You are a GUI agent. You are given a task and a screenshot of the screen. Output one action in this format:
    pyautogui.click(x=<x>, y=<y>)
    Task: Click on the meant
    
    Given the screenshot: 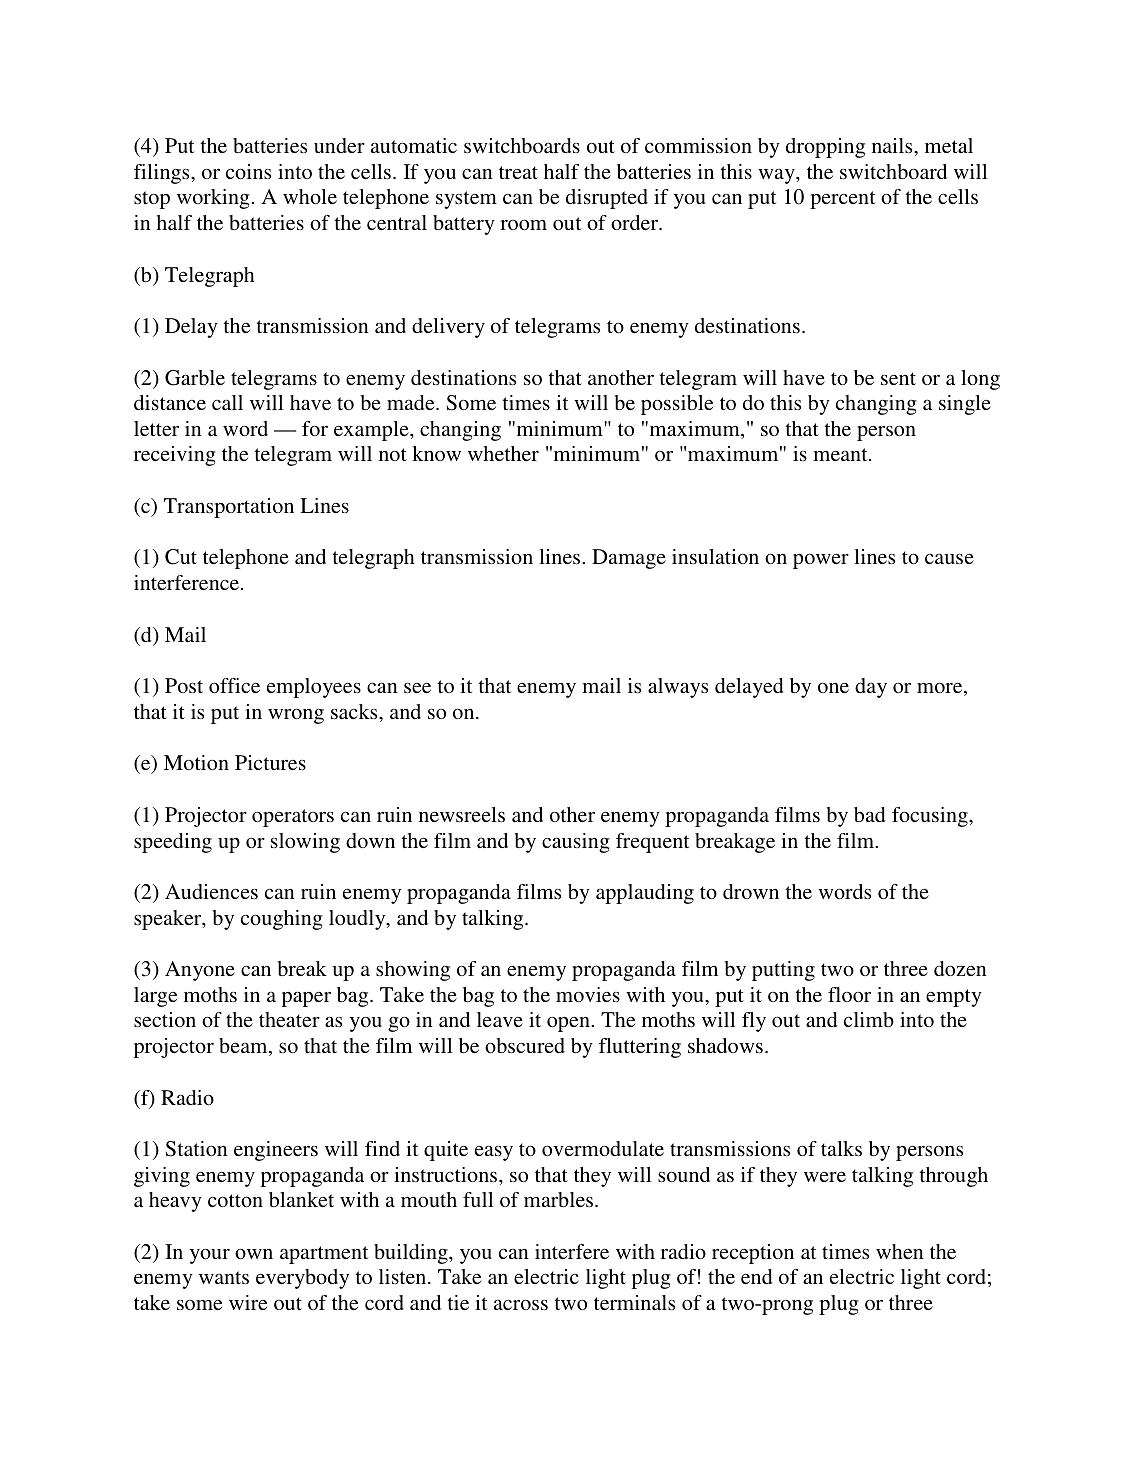 What is the action you would take?
    pyautogui.click(x=841, y=454)
